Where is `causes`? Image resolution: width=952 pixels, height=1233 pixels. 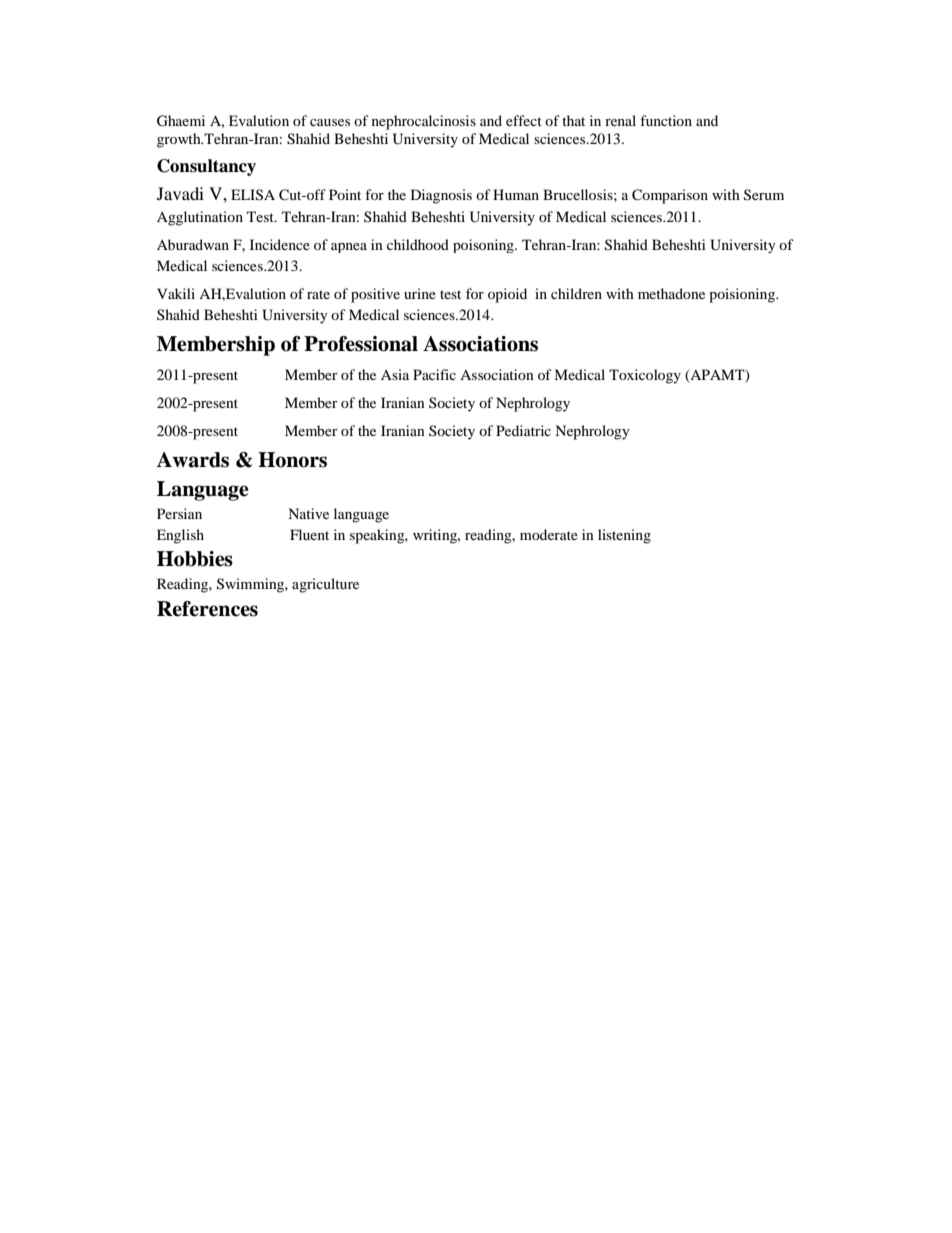
causes is located at coordinates (330, 122).
